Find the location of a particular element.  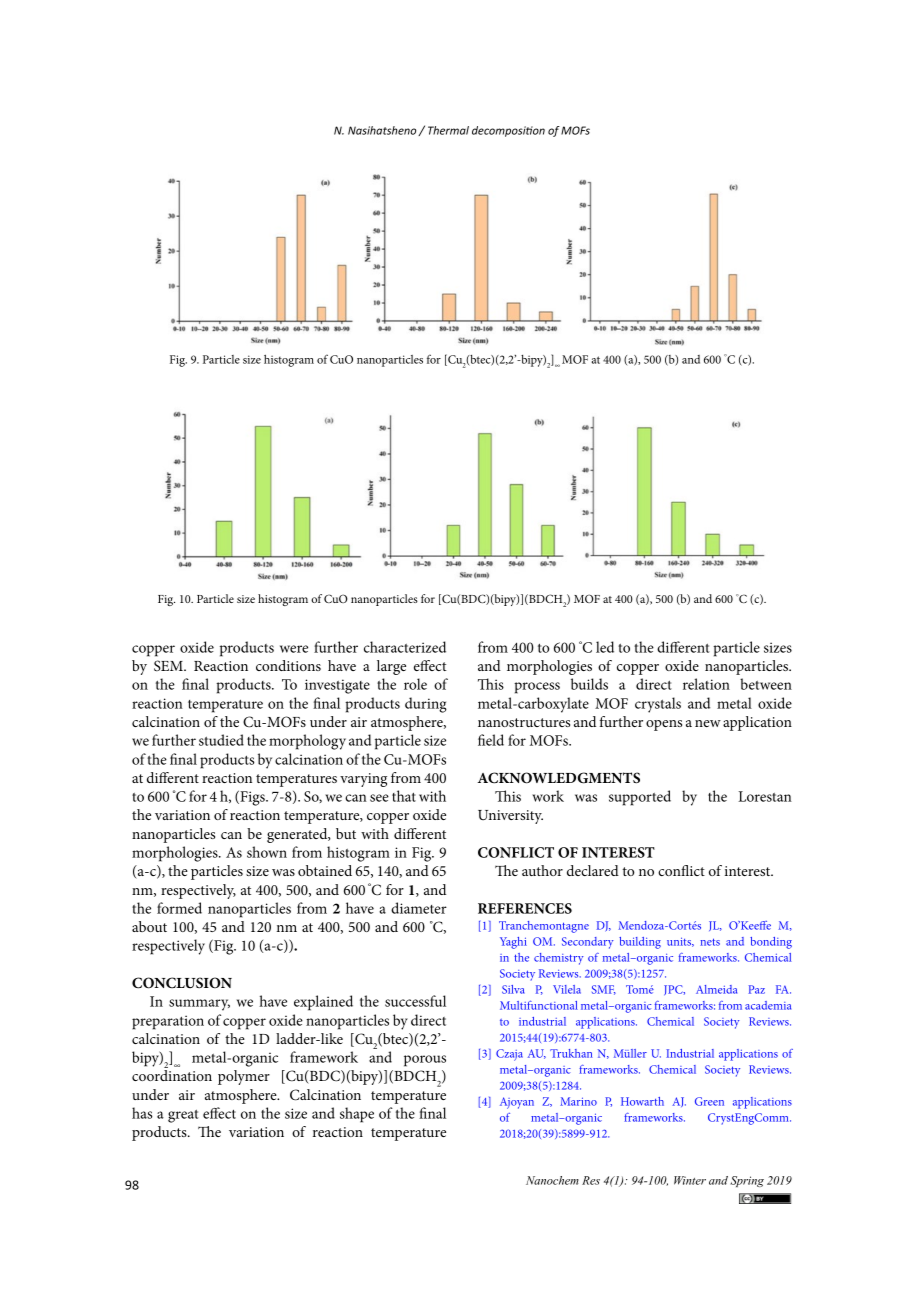

great is located at coordinates (183, 1116).
